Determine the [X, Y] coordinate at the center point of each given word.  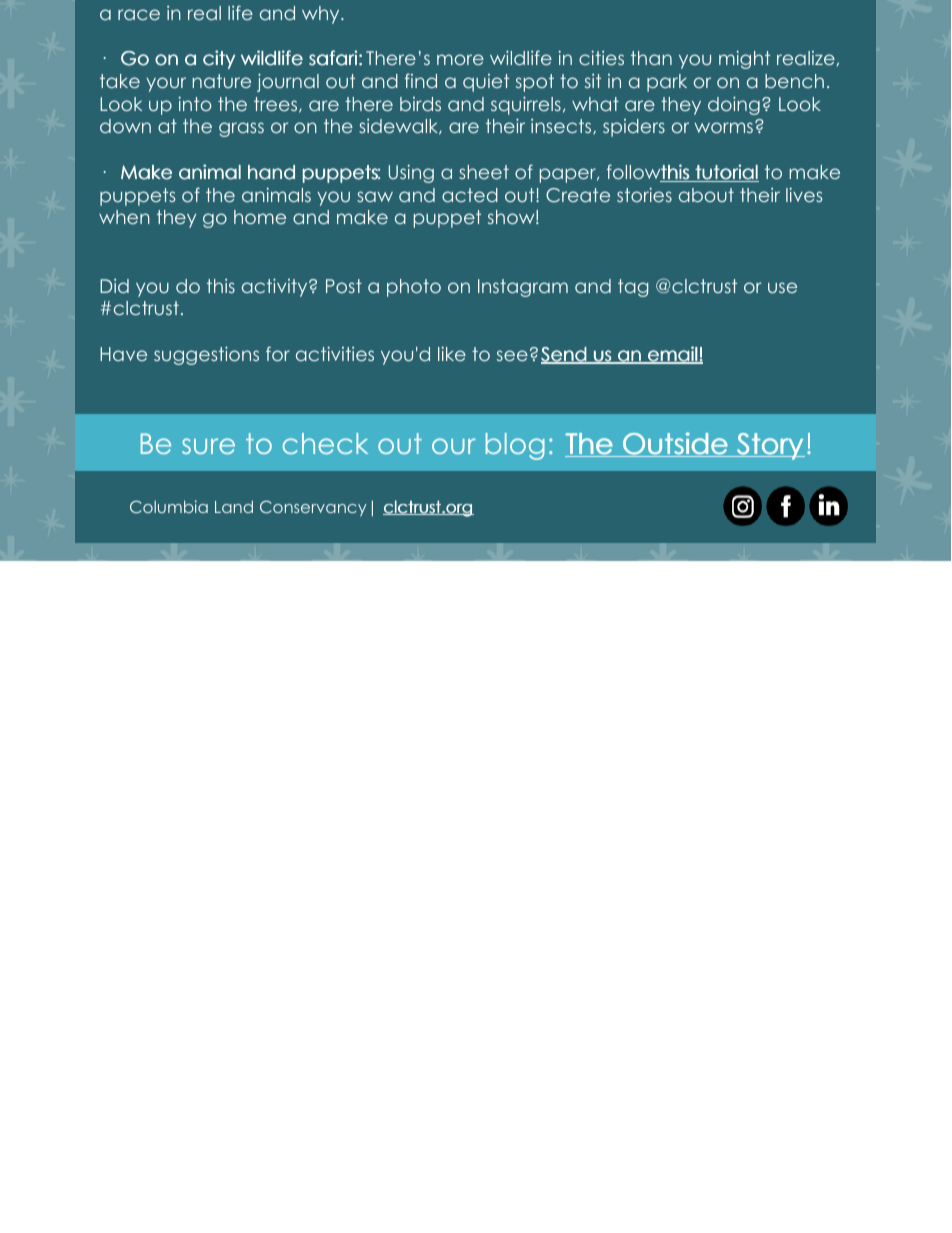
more [460, 59]
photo [414, 288]
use [782, 287]
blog [515, 446]
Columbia [169, 507]
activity [276, 287]
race [139, 14]
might [744, 59]
